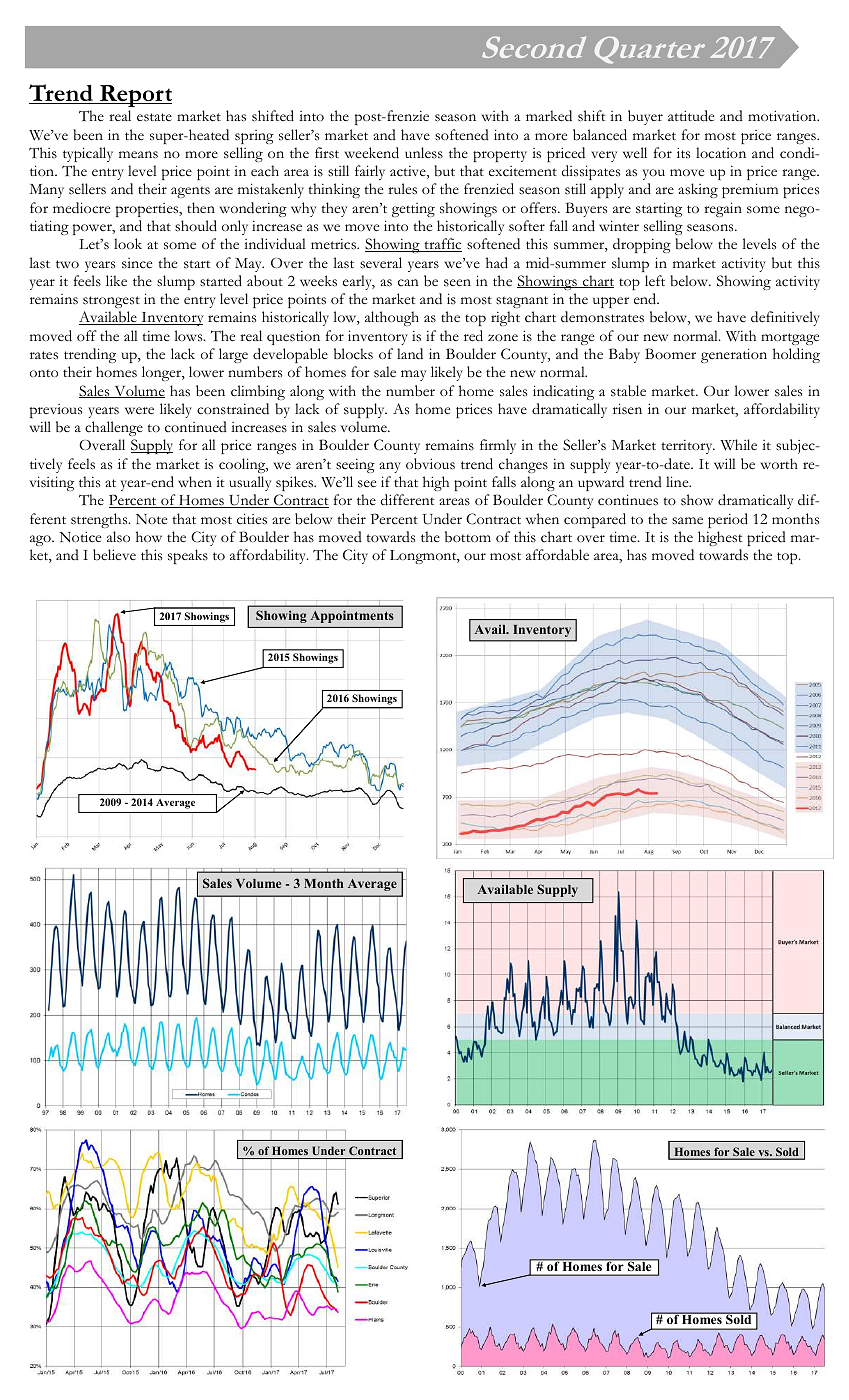 Image resolution: width=849 pixels, height=1400 pixels. I want to click on agents, so click(190, 192).
